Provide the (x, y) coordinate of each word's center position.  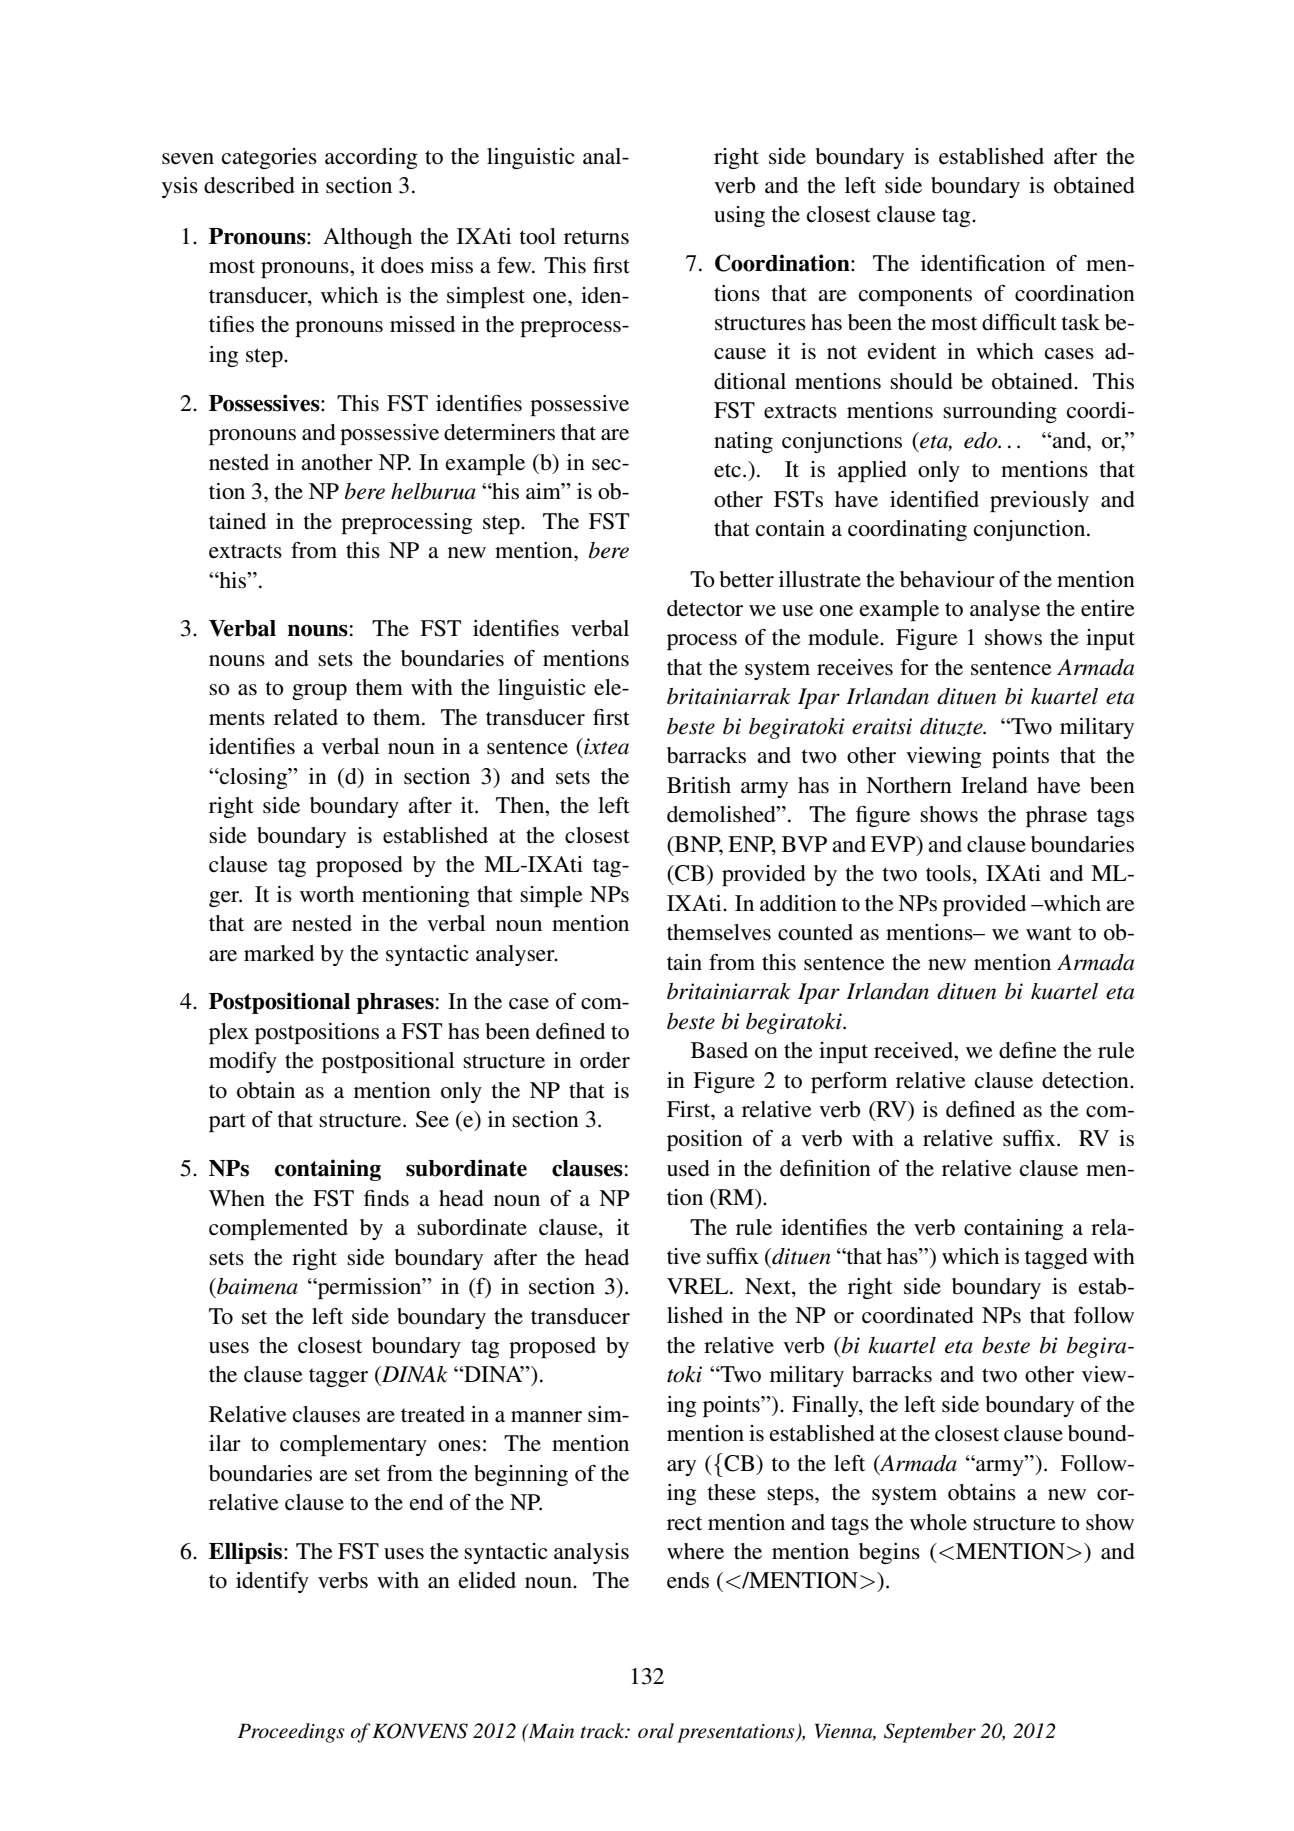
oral (656, 1731)
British (699, 785)
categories (269, 158)
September (930, 1733)
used (688, 1168)
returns (596, 237)
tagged (1056, 1258)
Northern (909, 785)
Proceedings (291, 1733)
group (319, 692)
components (915, 296)
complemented (278, 1229)
